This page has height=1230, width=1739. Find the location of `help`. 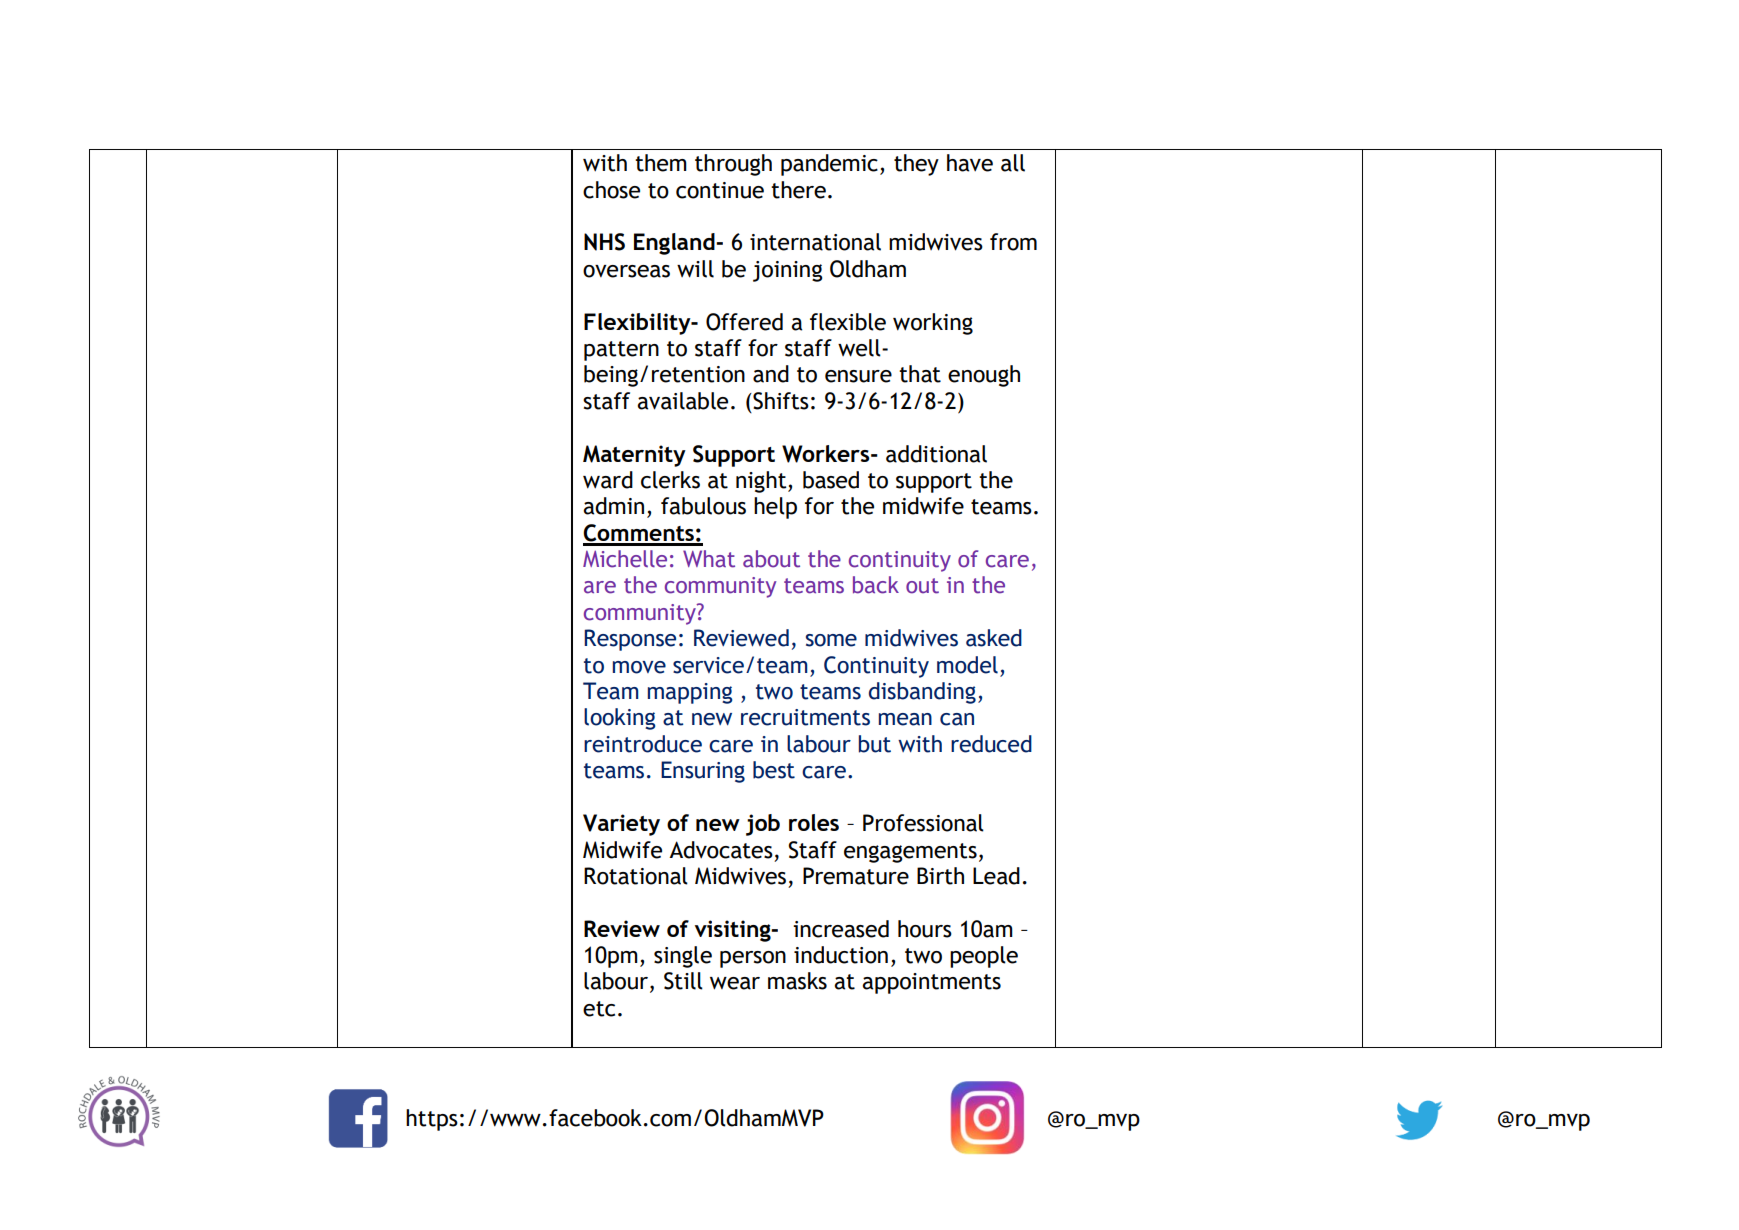

help is located at coordinates (775, 508).
